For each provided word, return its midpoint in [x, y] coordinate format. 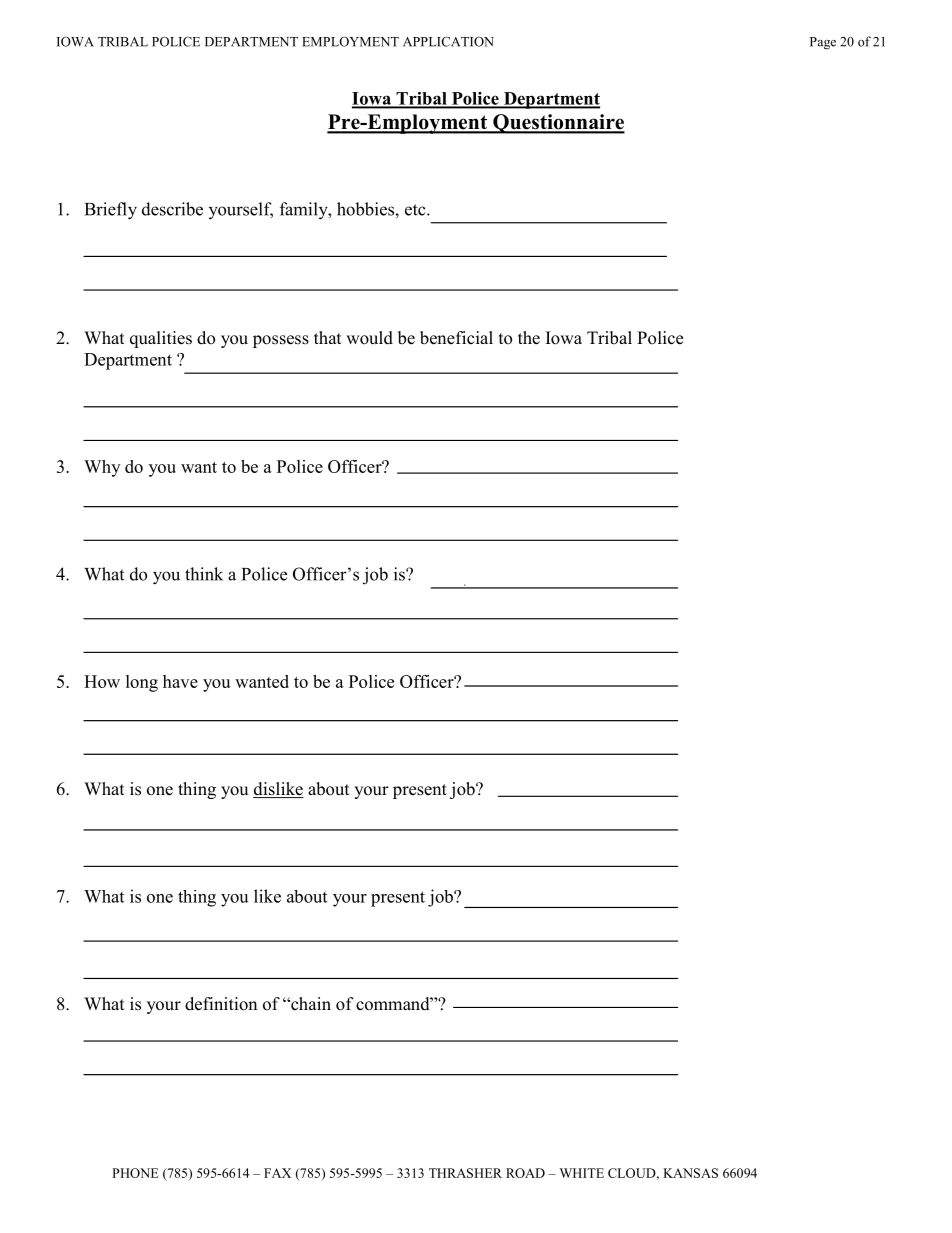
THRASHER [465, 1173]
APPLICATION [448, 41]
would [369, 338]
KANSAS [690, 1173]
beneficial [456, 338]
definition [221, 1004]
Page [823, 43]
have [180, 681]
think [204, 574]
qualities [161, 339]
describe [172, 209]
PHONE [135, 1173]
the [529, 338]
